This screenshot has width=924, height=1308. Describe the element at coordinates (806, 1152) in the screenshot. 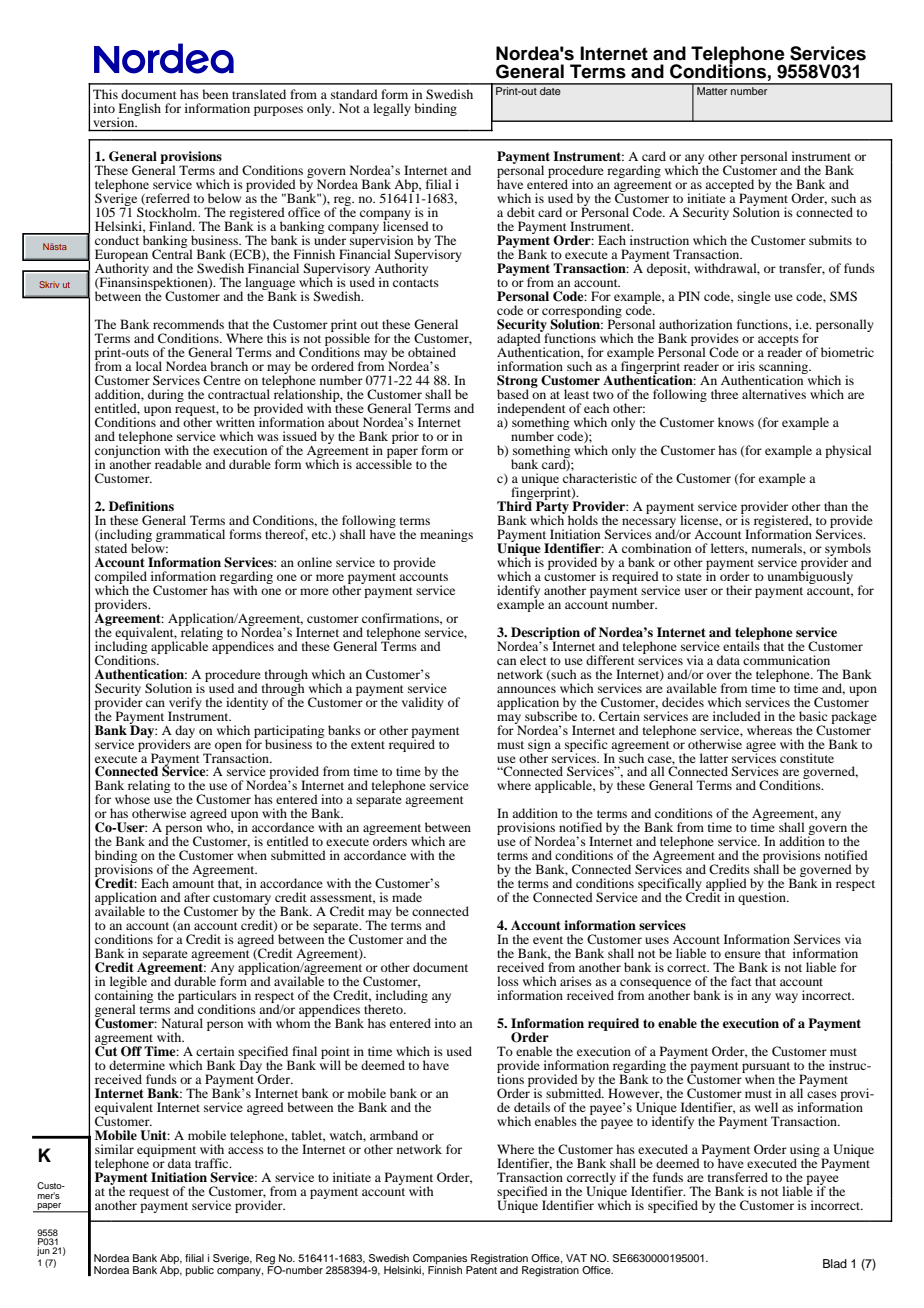

I see `using` at that location.
